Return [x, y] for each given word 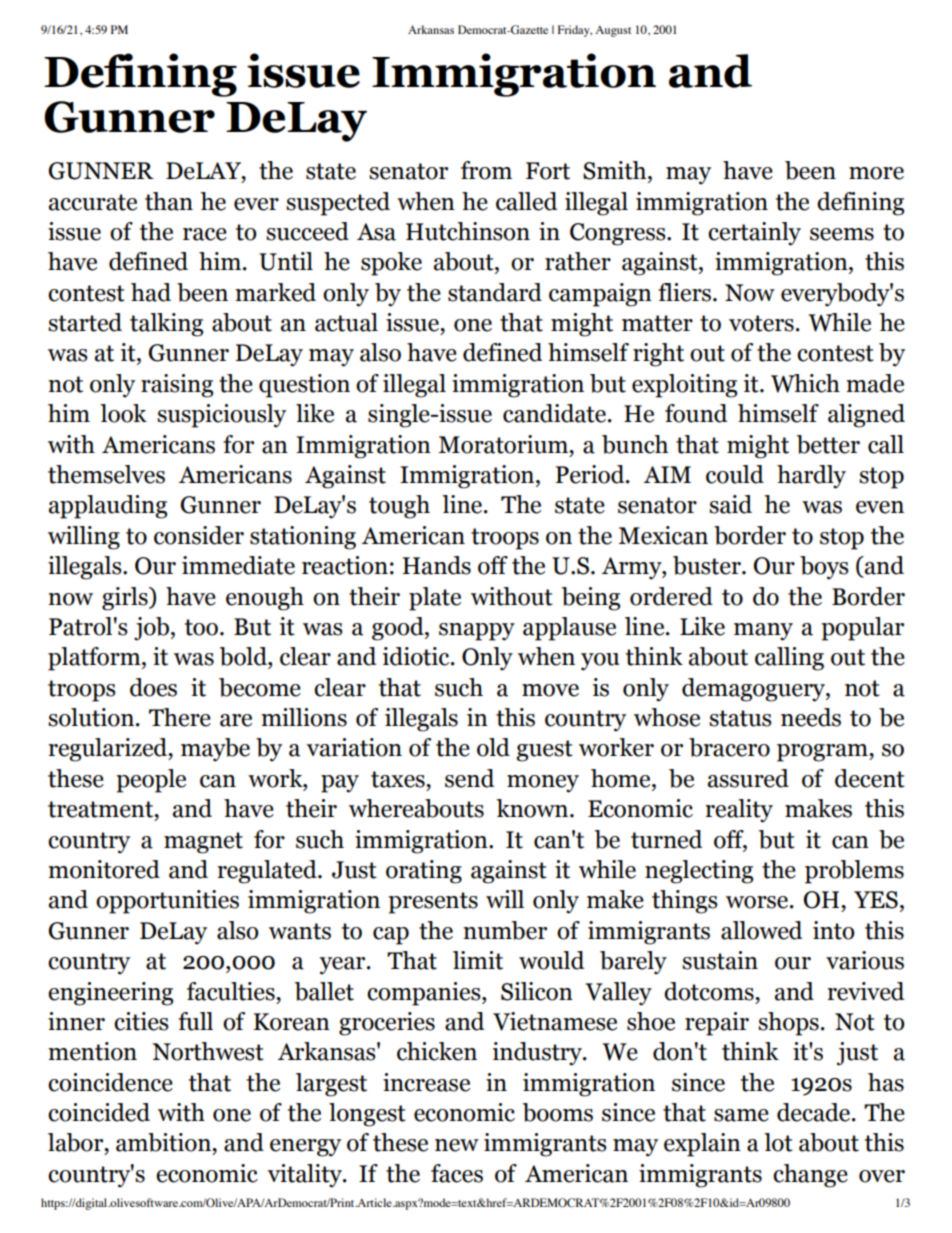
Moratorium [505, 444]
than [169, 201]
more [876, 173]
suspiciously [221, 416]
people [151, 781]
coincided [99, 1112]
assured [748, 778]
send [469, 778]
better [828, 444]
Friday [575, 31]
